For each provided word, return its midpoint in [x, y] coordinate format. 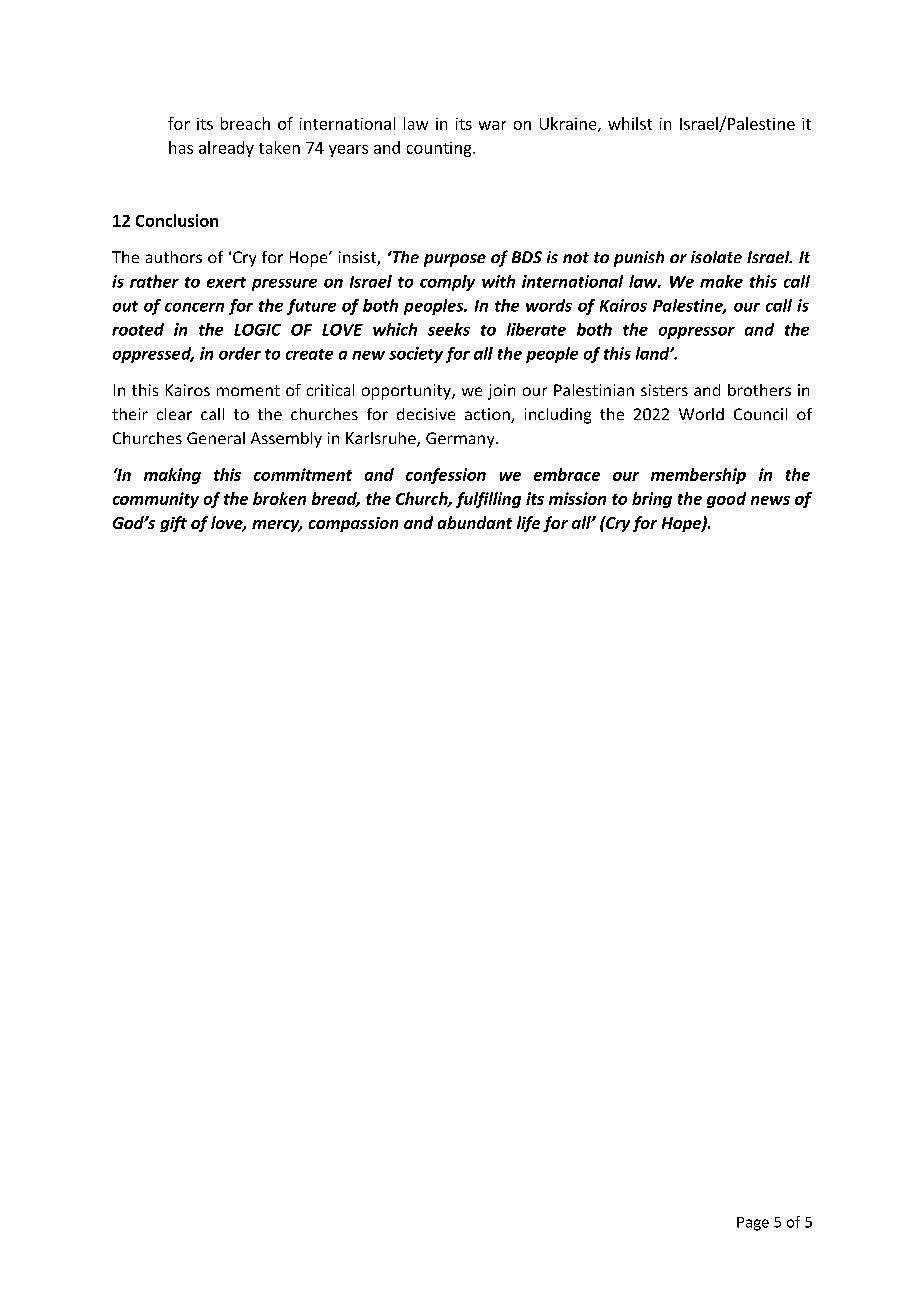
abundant [475, 522]
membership [698, 476]
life [528, 524]
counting [440, 149]
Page [753, 1224]
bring [652, 500]
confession [446, 476]
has [181, 147]
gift [173, 524]
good [726, 500]
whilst [630, 123]
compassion [353, 524]
